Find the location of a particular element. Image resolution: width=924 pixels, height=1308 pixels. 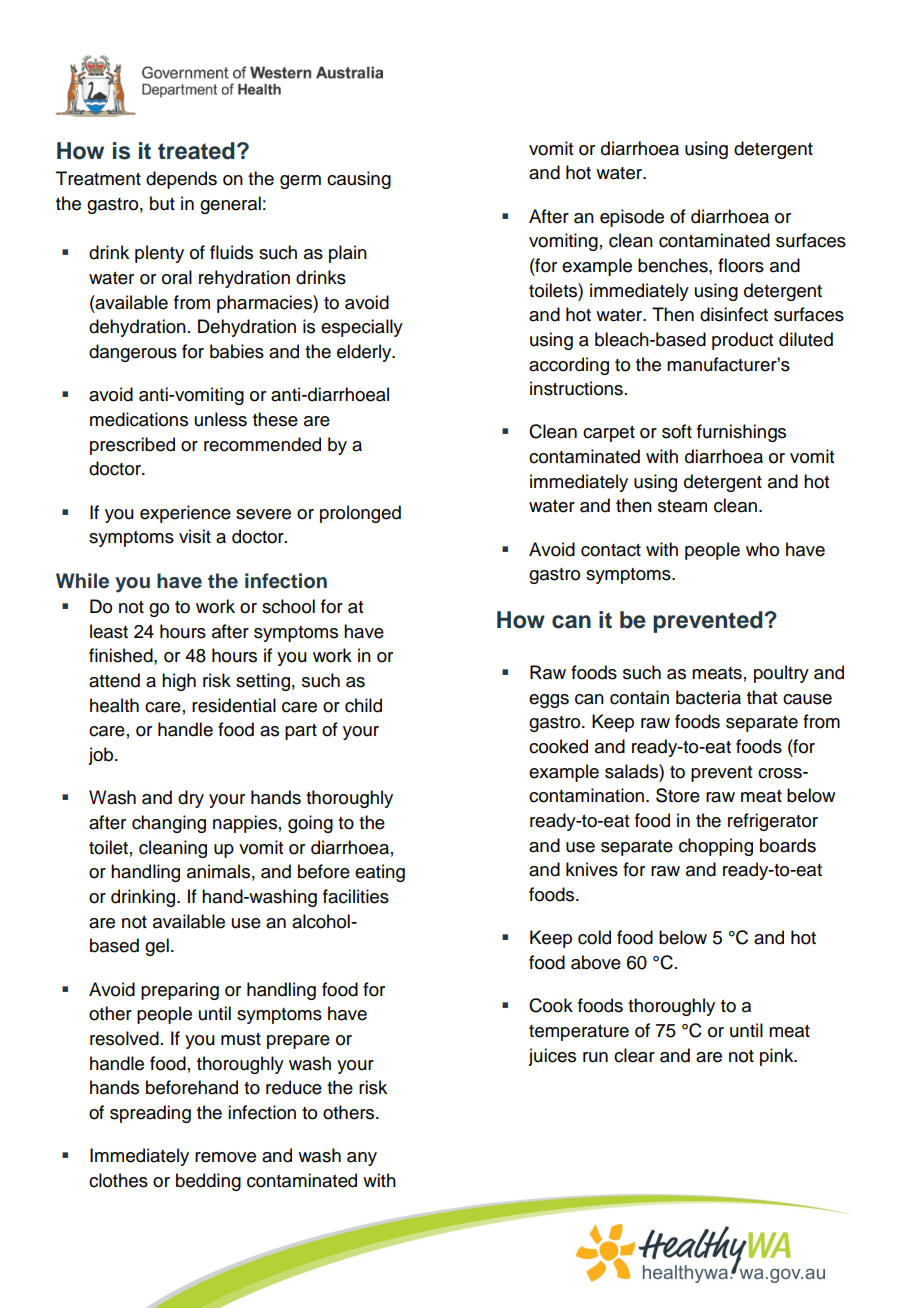

bacteria is located at coordinates (708, 697).
